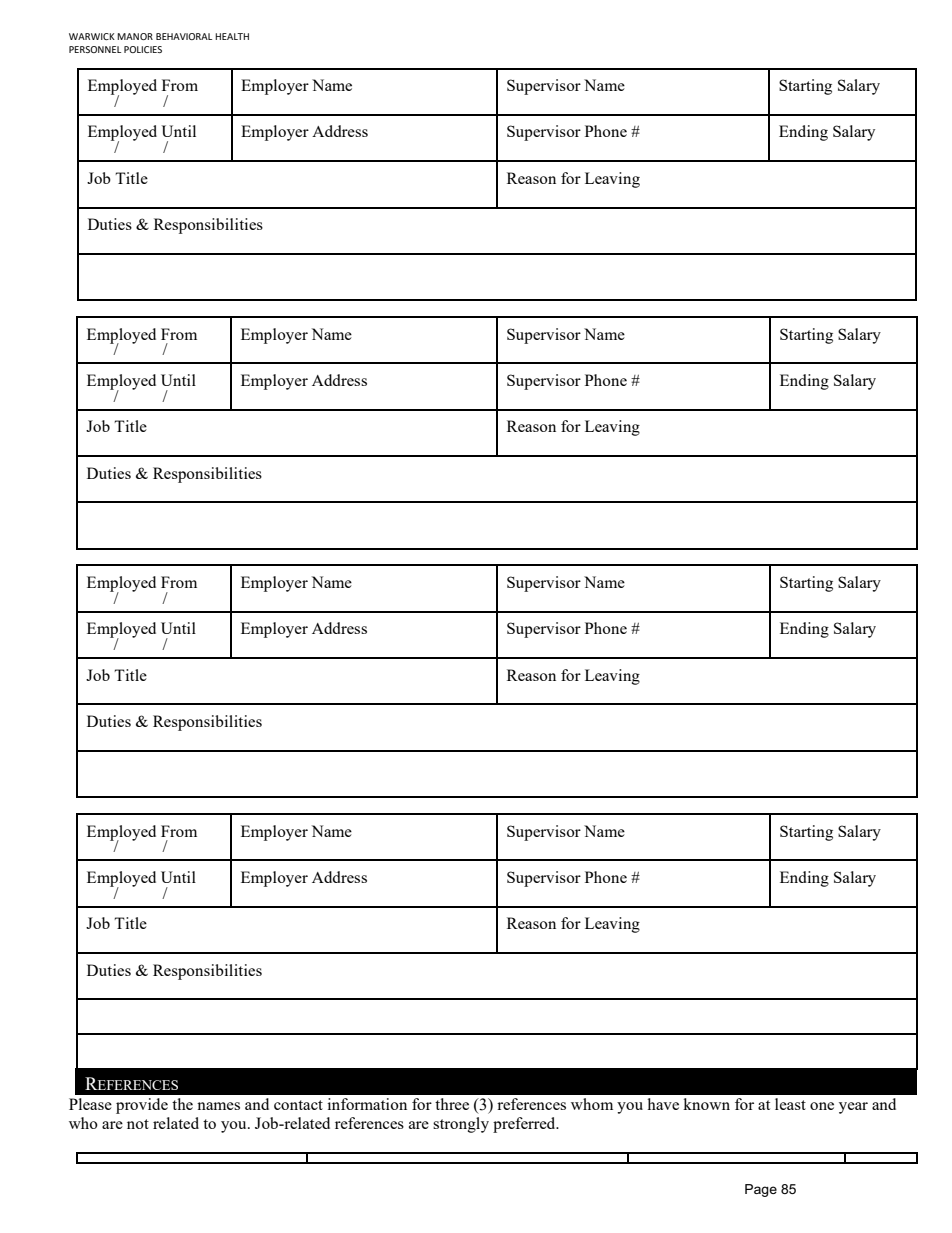  Describe the element at coordinates (95, 49) in the screenshot. I see `PERSONNEL` at that location.
